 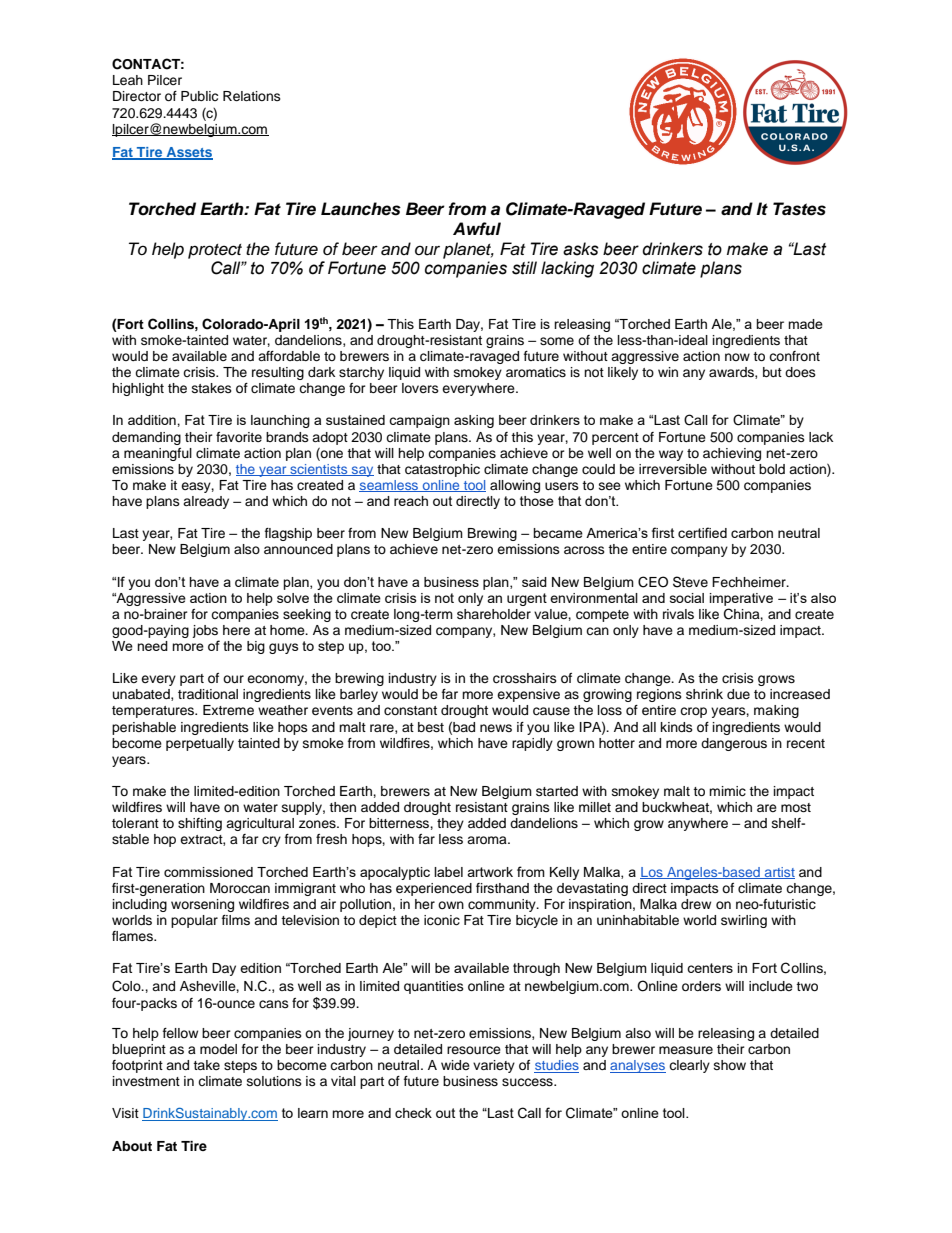 What do you see at coordinates (199, 96) in the document?
I see `Public` at bounding box center [199, 96].
